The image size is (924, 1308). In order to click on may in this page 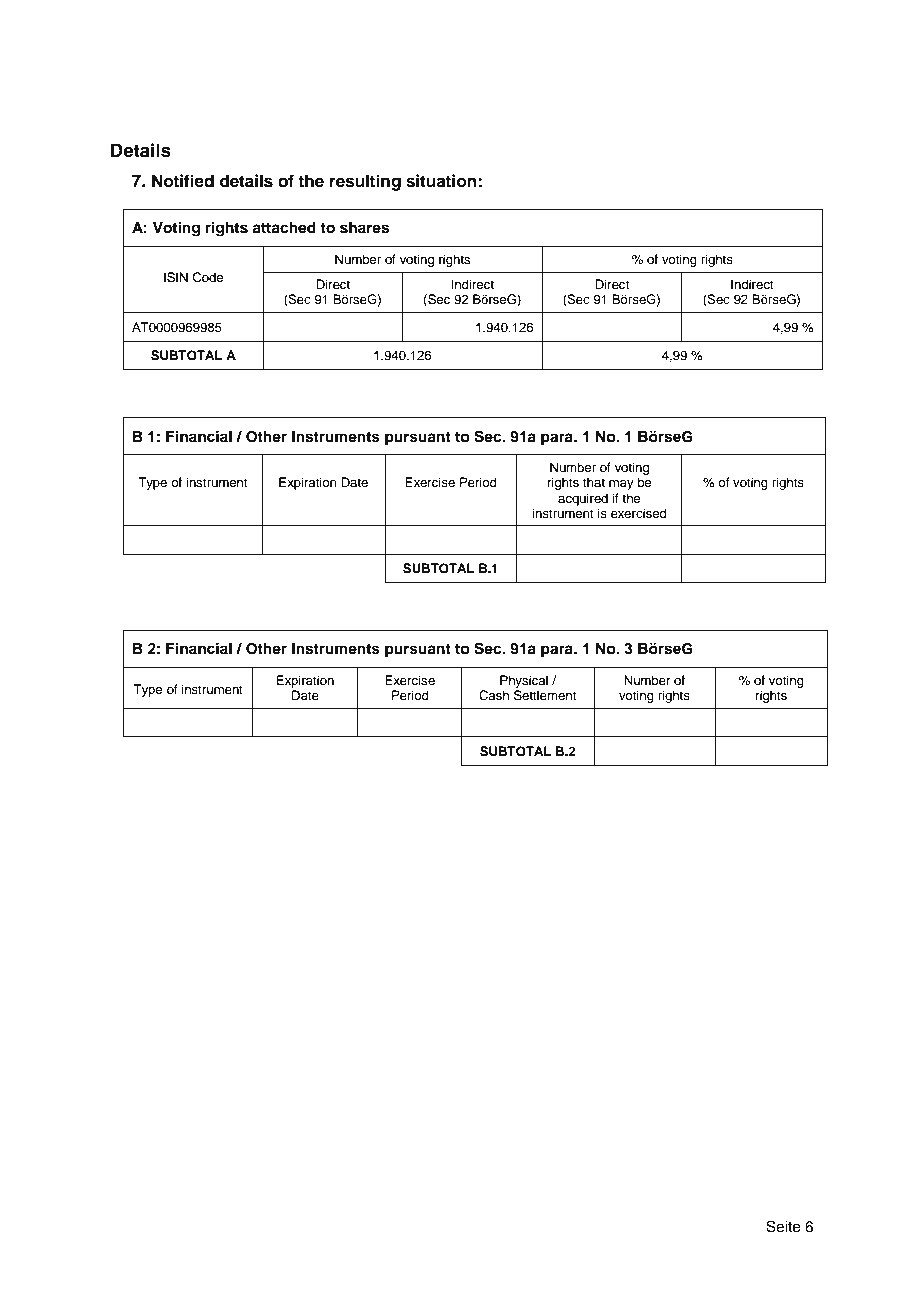, I will do `click(621, 485)`.
